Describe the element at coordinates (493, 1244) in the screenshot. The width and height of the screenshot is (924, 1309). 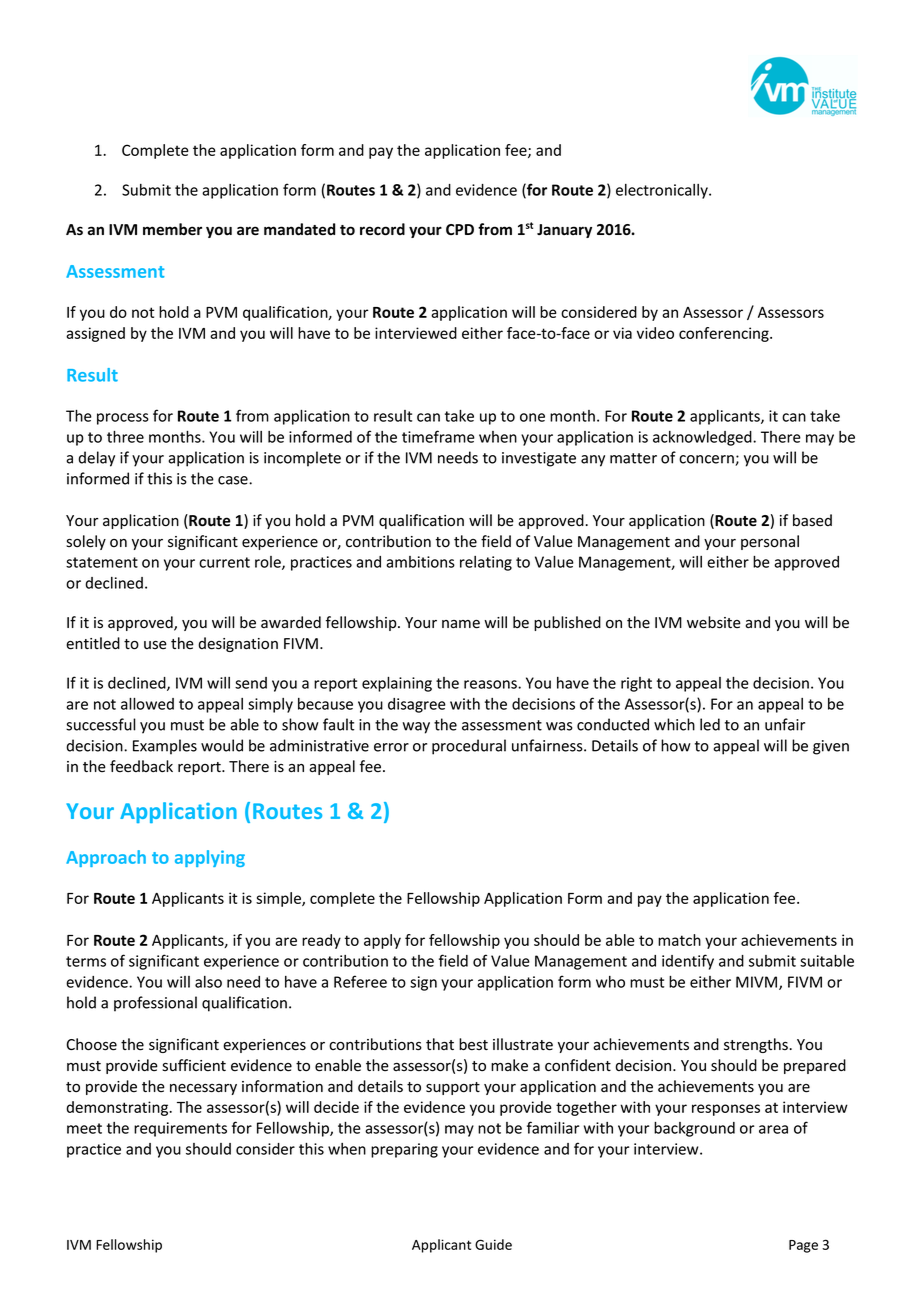
I see `Guide` at that location.
